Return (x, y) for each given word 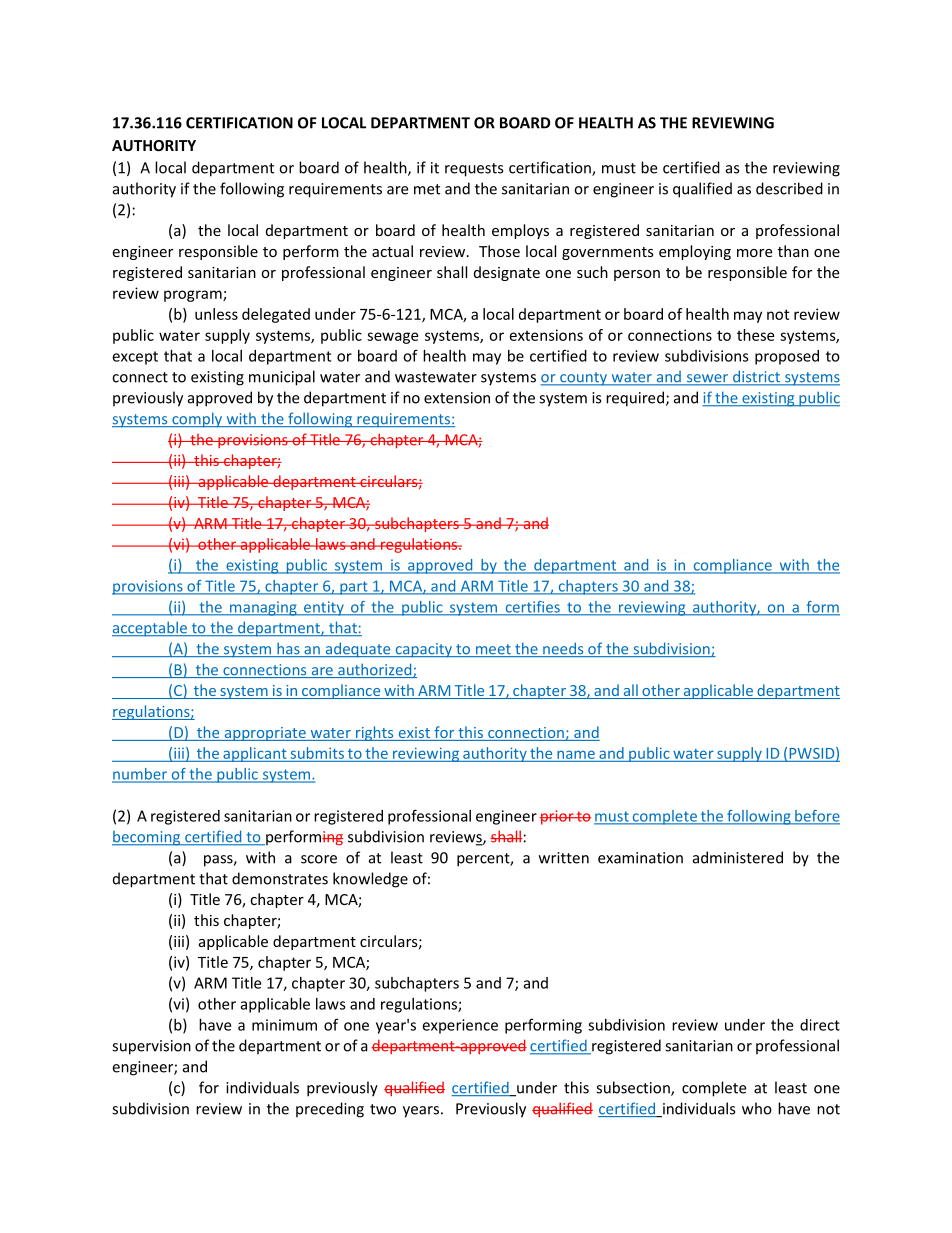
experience (460, 1026)
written (564, 858)
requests (474, 170)
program (194, 296)
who (757, 1108)
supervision (151, 1047)
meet (493, 650)
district (756, 377)
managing (263, 608)
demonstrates (280, 878)
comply (197, 420)
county (584, 379)
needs (563, 649)
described (789, 188)
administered (738, 857)
